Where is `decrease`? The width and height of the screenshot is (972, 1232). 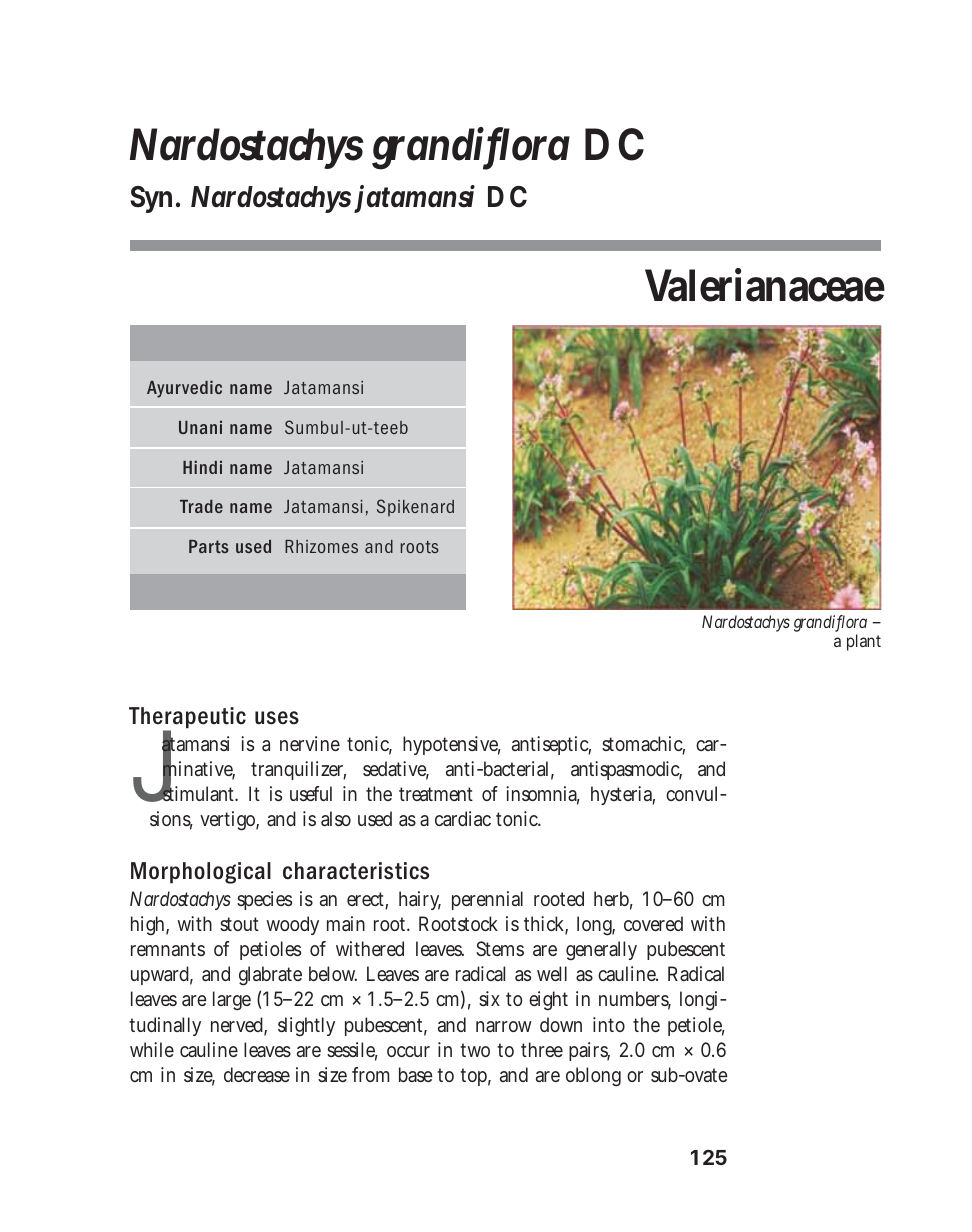
decrease is located at coordinates (257, 1074).
